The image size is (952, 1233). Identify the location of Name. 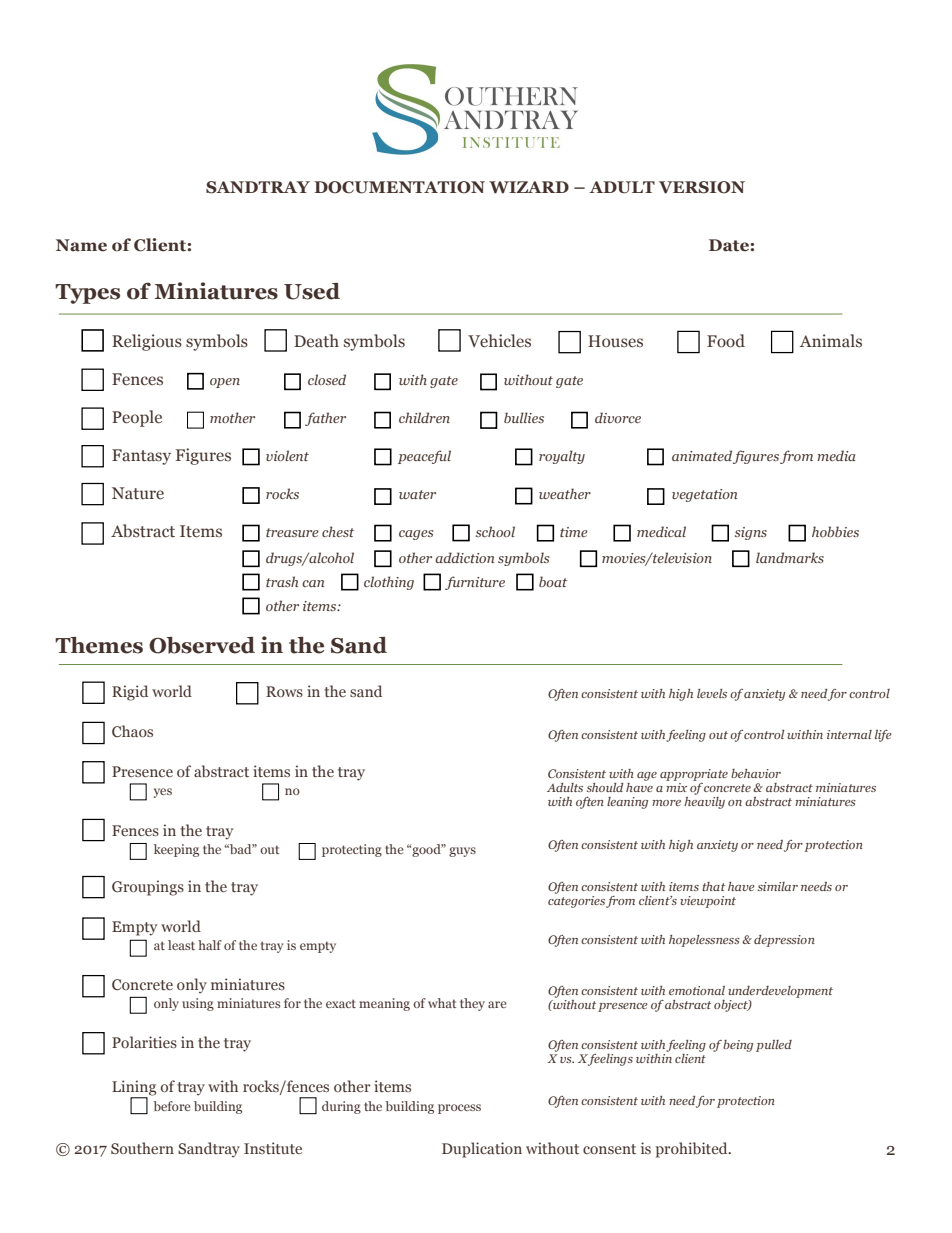
(81, 245).
